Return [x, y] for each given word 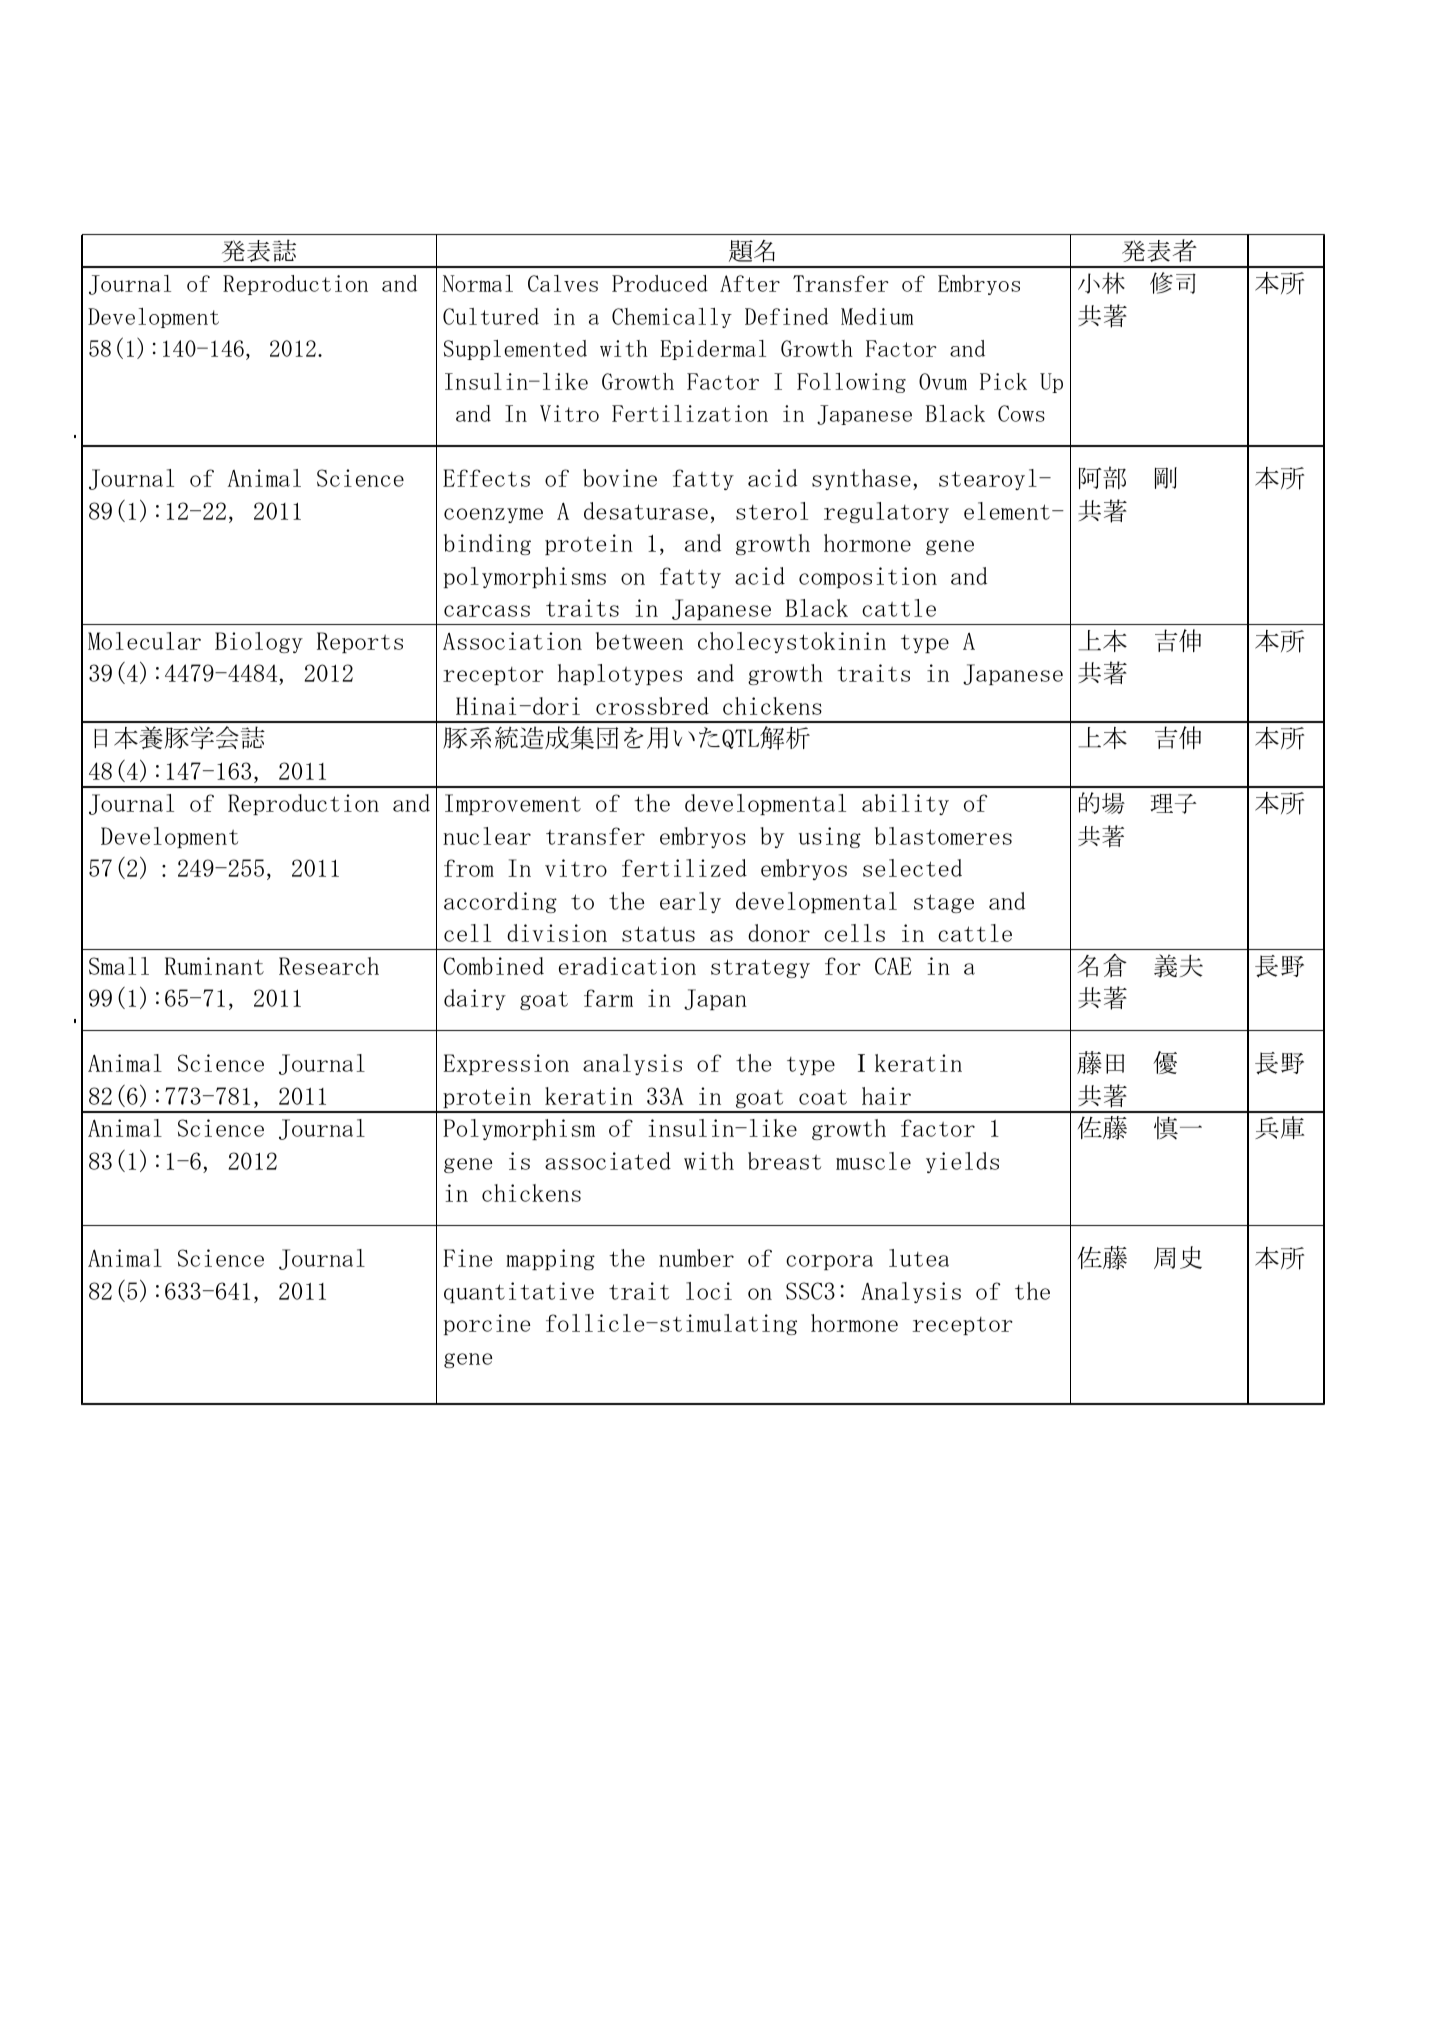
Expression [506, 1064]
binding [487, 544]
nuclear [487, 836]
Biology [259, 642]
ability [905, 804]
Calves [563, 283]
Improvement [513, 804]
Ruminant [214, 966]
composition [868, 577]
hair [886, 1096]
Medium [877, 316]
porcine [487, 1324]
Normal [478, 283]
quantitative [519, 1292]
